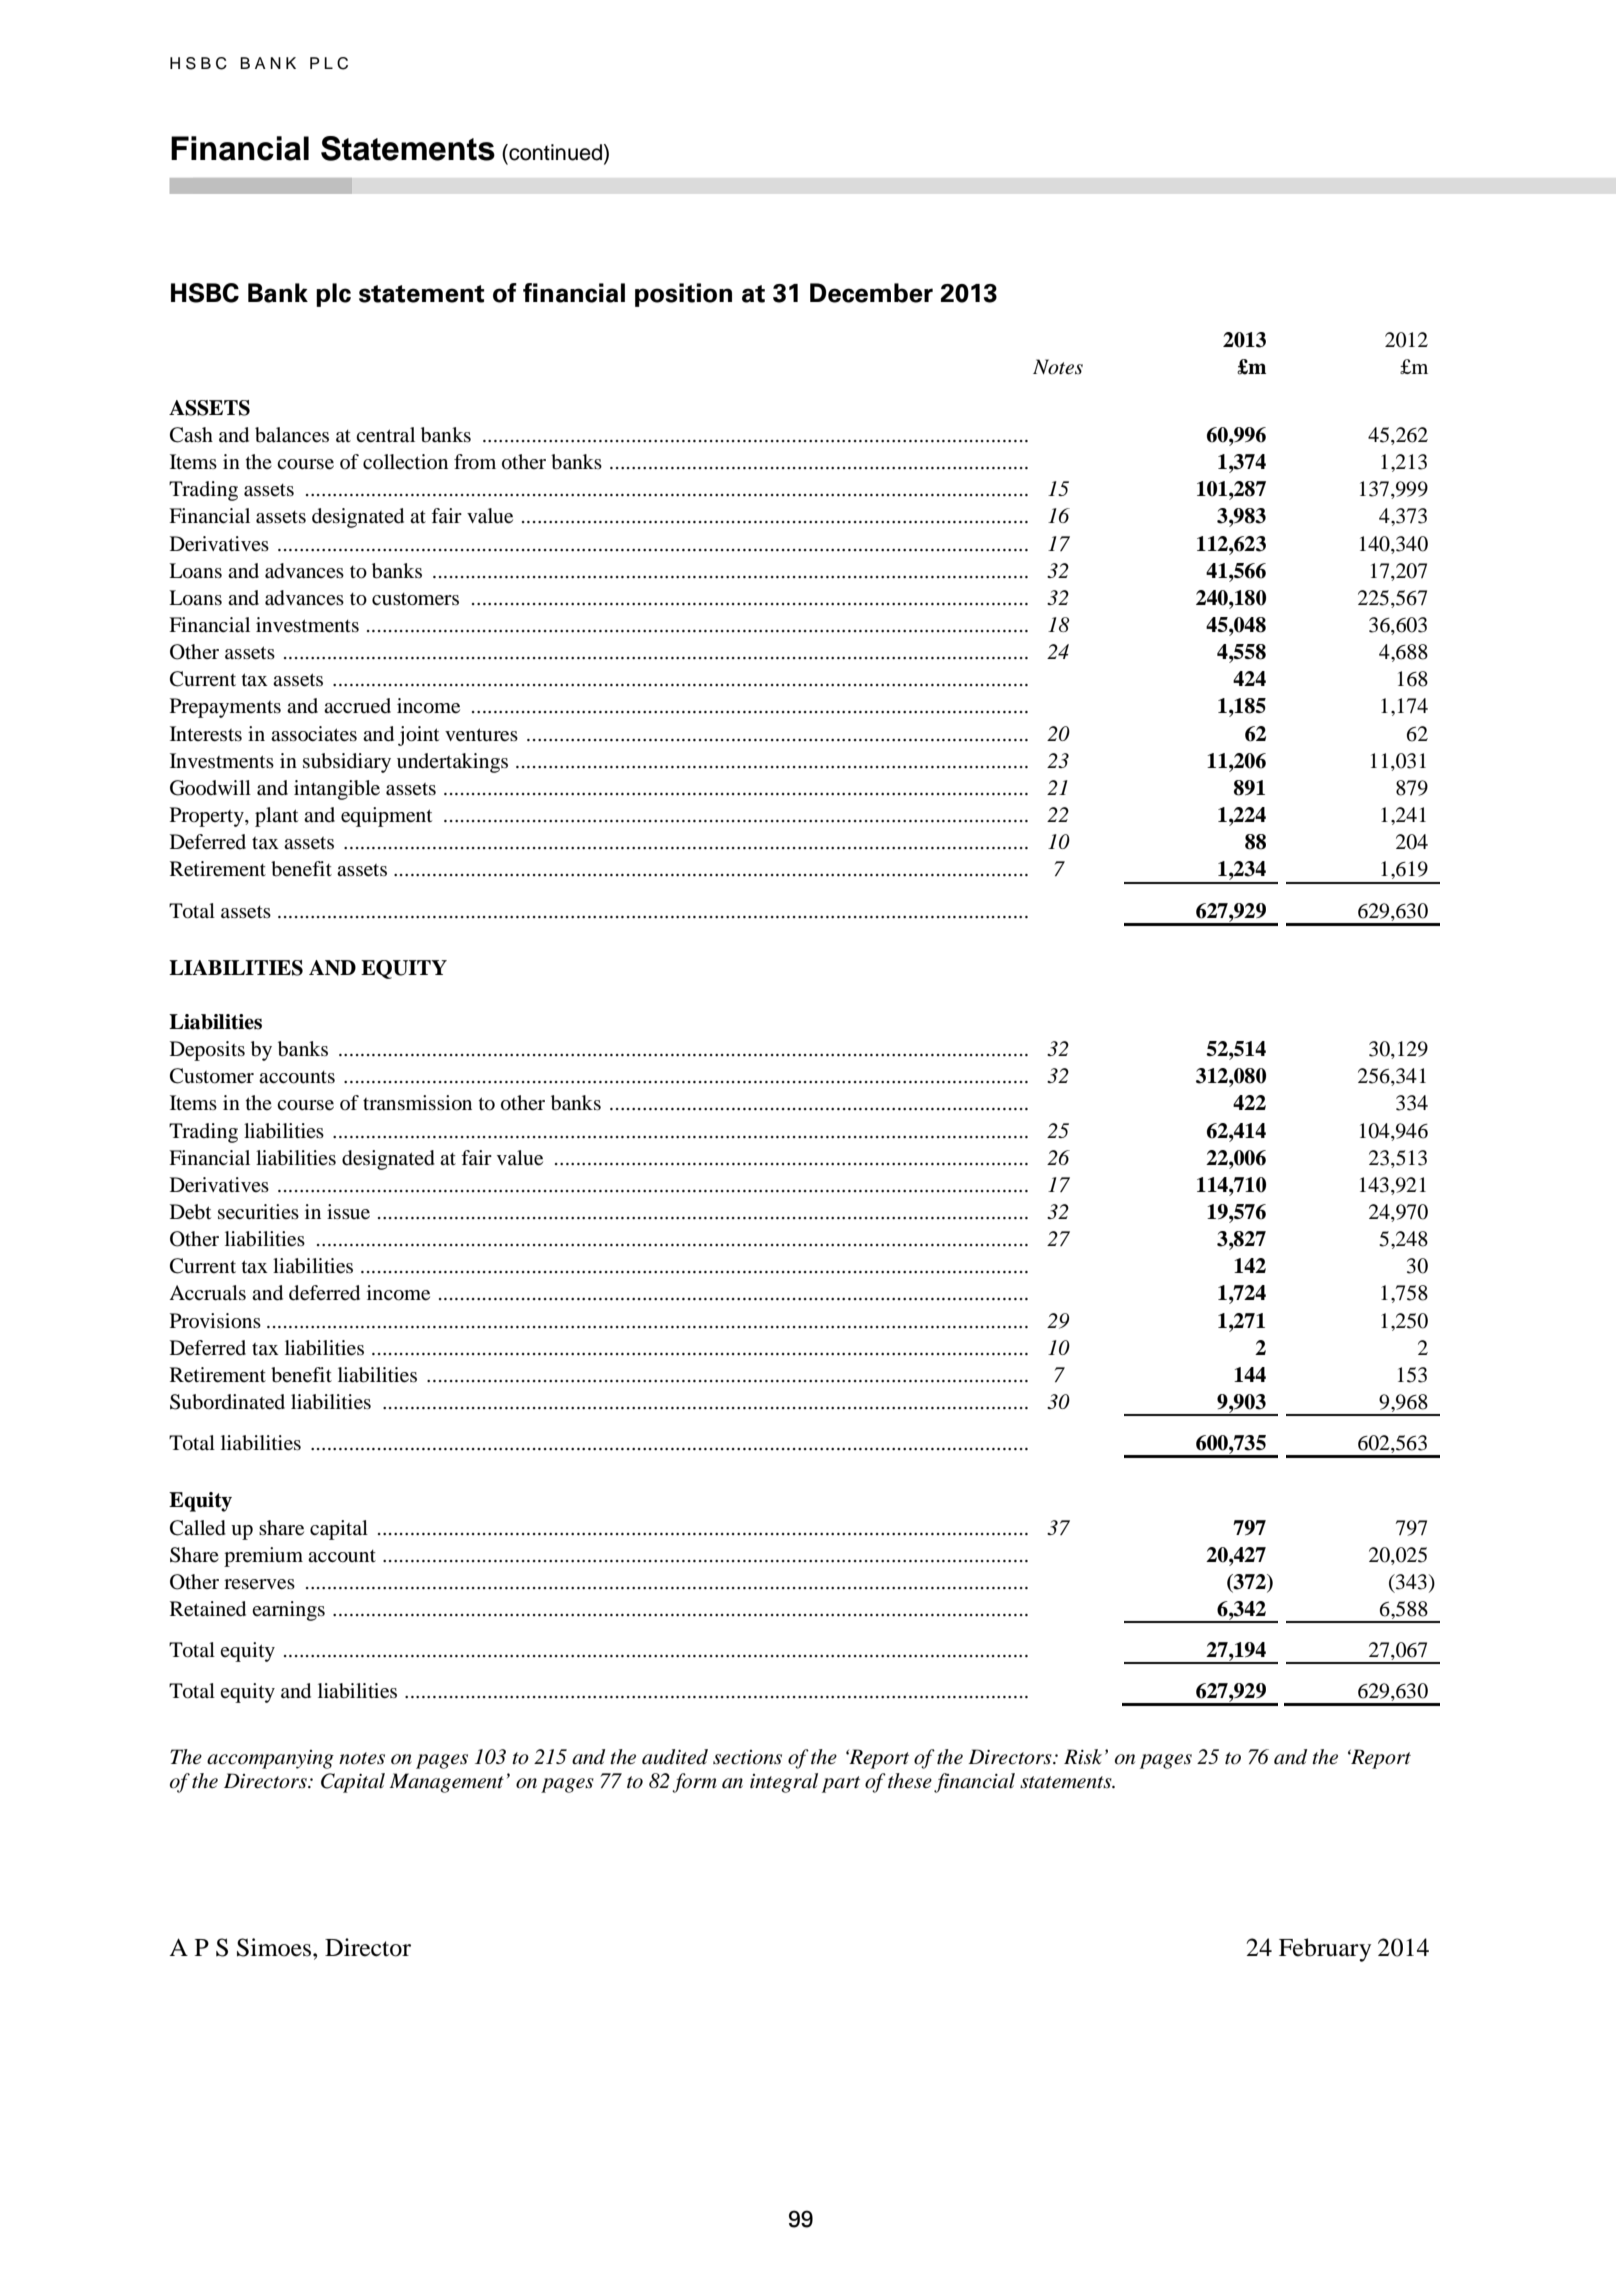  Describe the element at coordinates (683, 295) in the screenshot. I see `position` at that location.
